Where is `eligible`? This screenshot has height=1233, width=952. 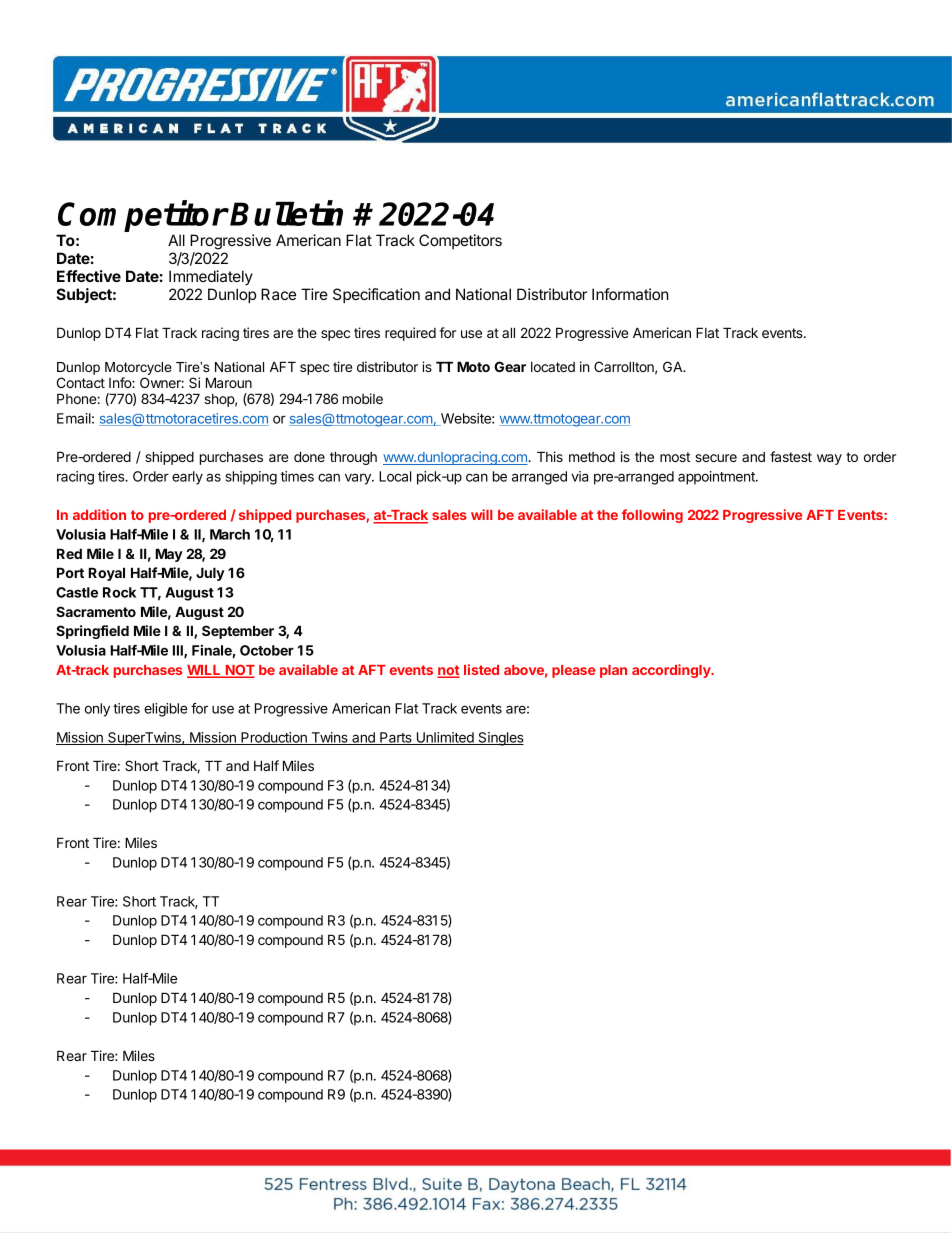 eligible is located at coordinates (166, 710).
